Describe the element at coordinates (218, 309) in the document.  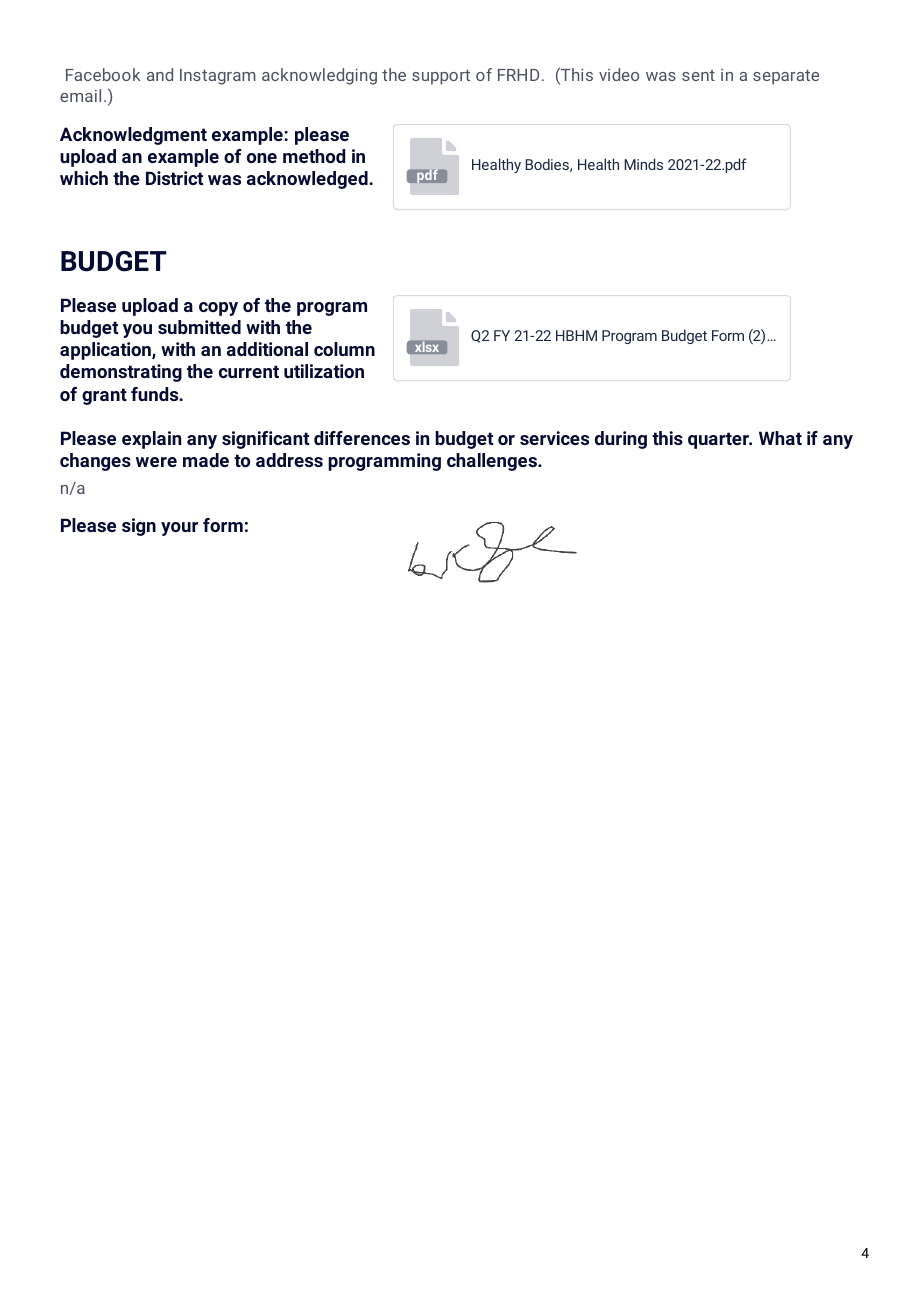
I see `copy` at that location.
